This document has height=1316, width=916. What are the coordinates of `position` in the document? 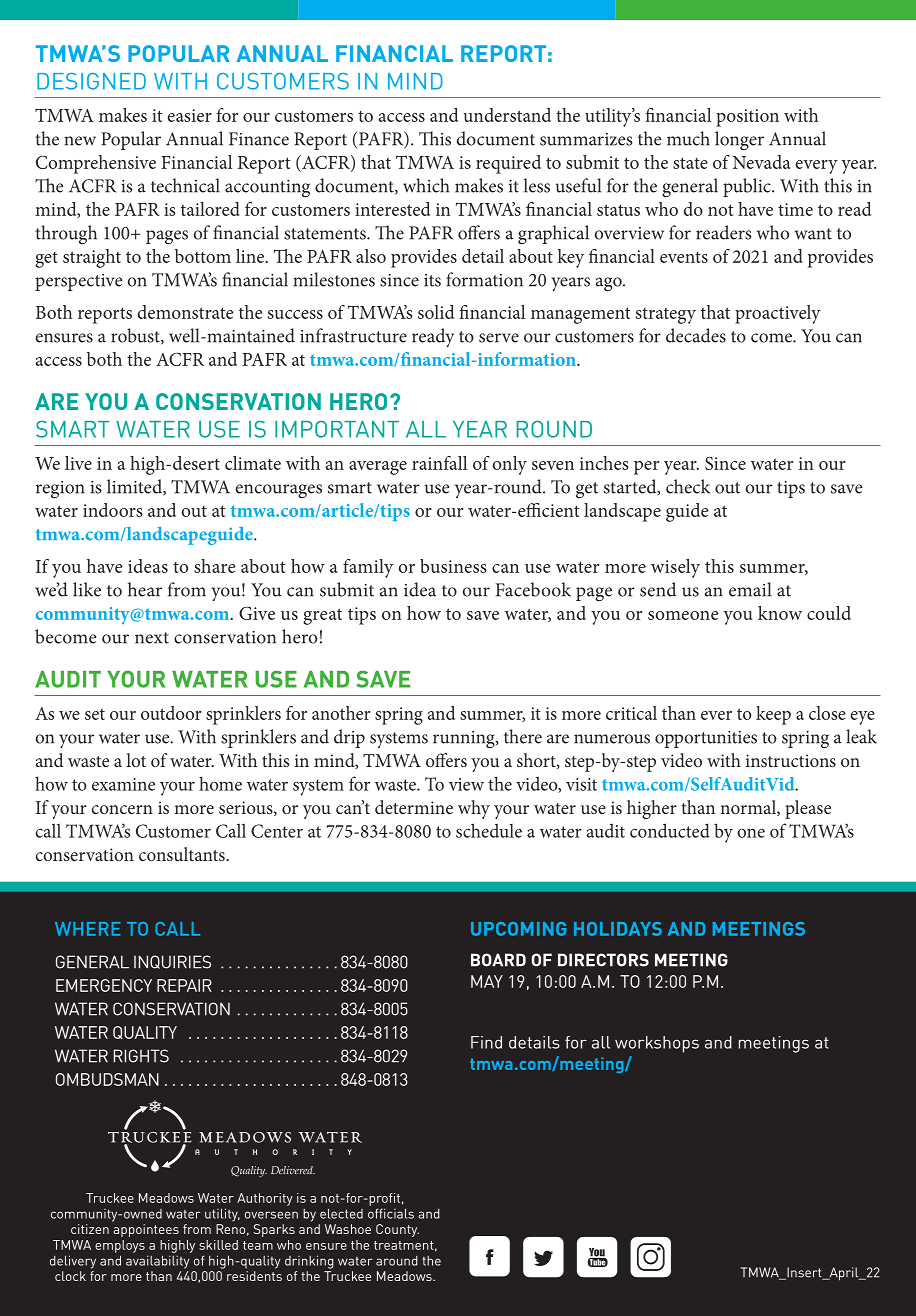 It's located at (747, 118).
